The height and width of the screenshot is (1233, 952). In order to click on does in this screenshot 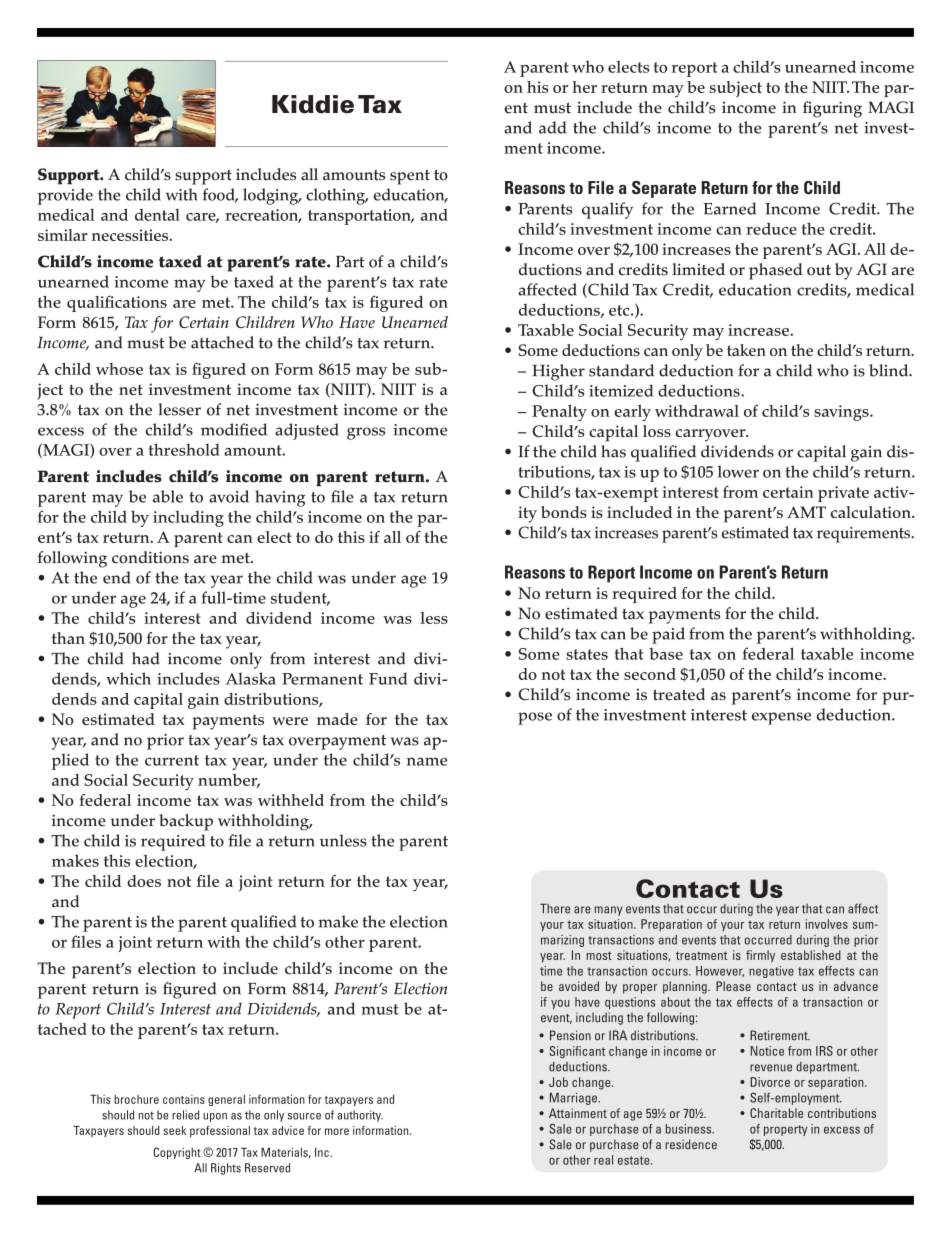, I will do `click(144, 881)`.
